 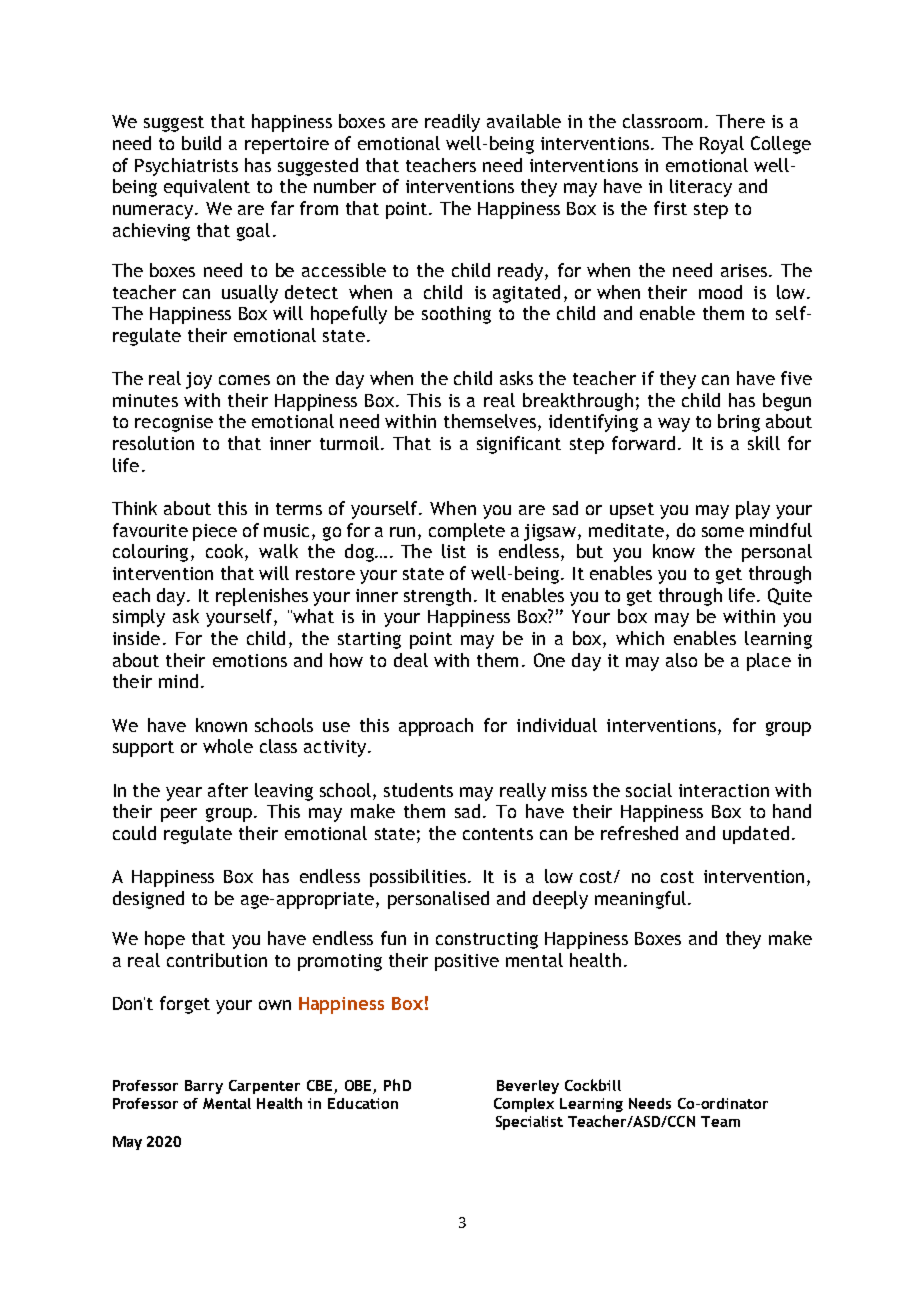 What do you see at coordinates (262, 597) in the document?
I see `replenishes` at bounding box center [262, 597].
